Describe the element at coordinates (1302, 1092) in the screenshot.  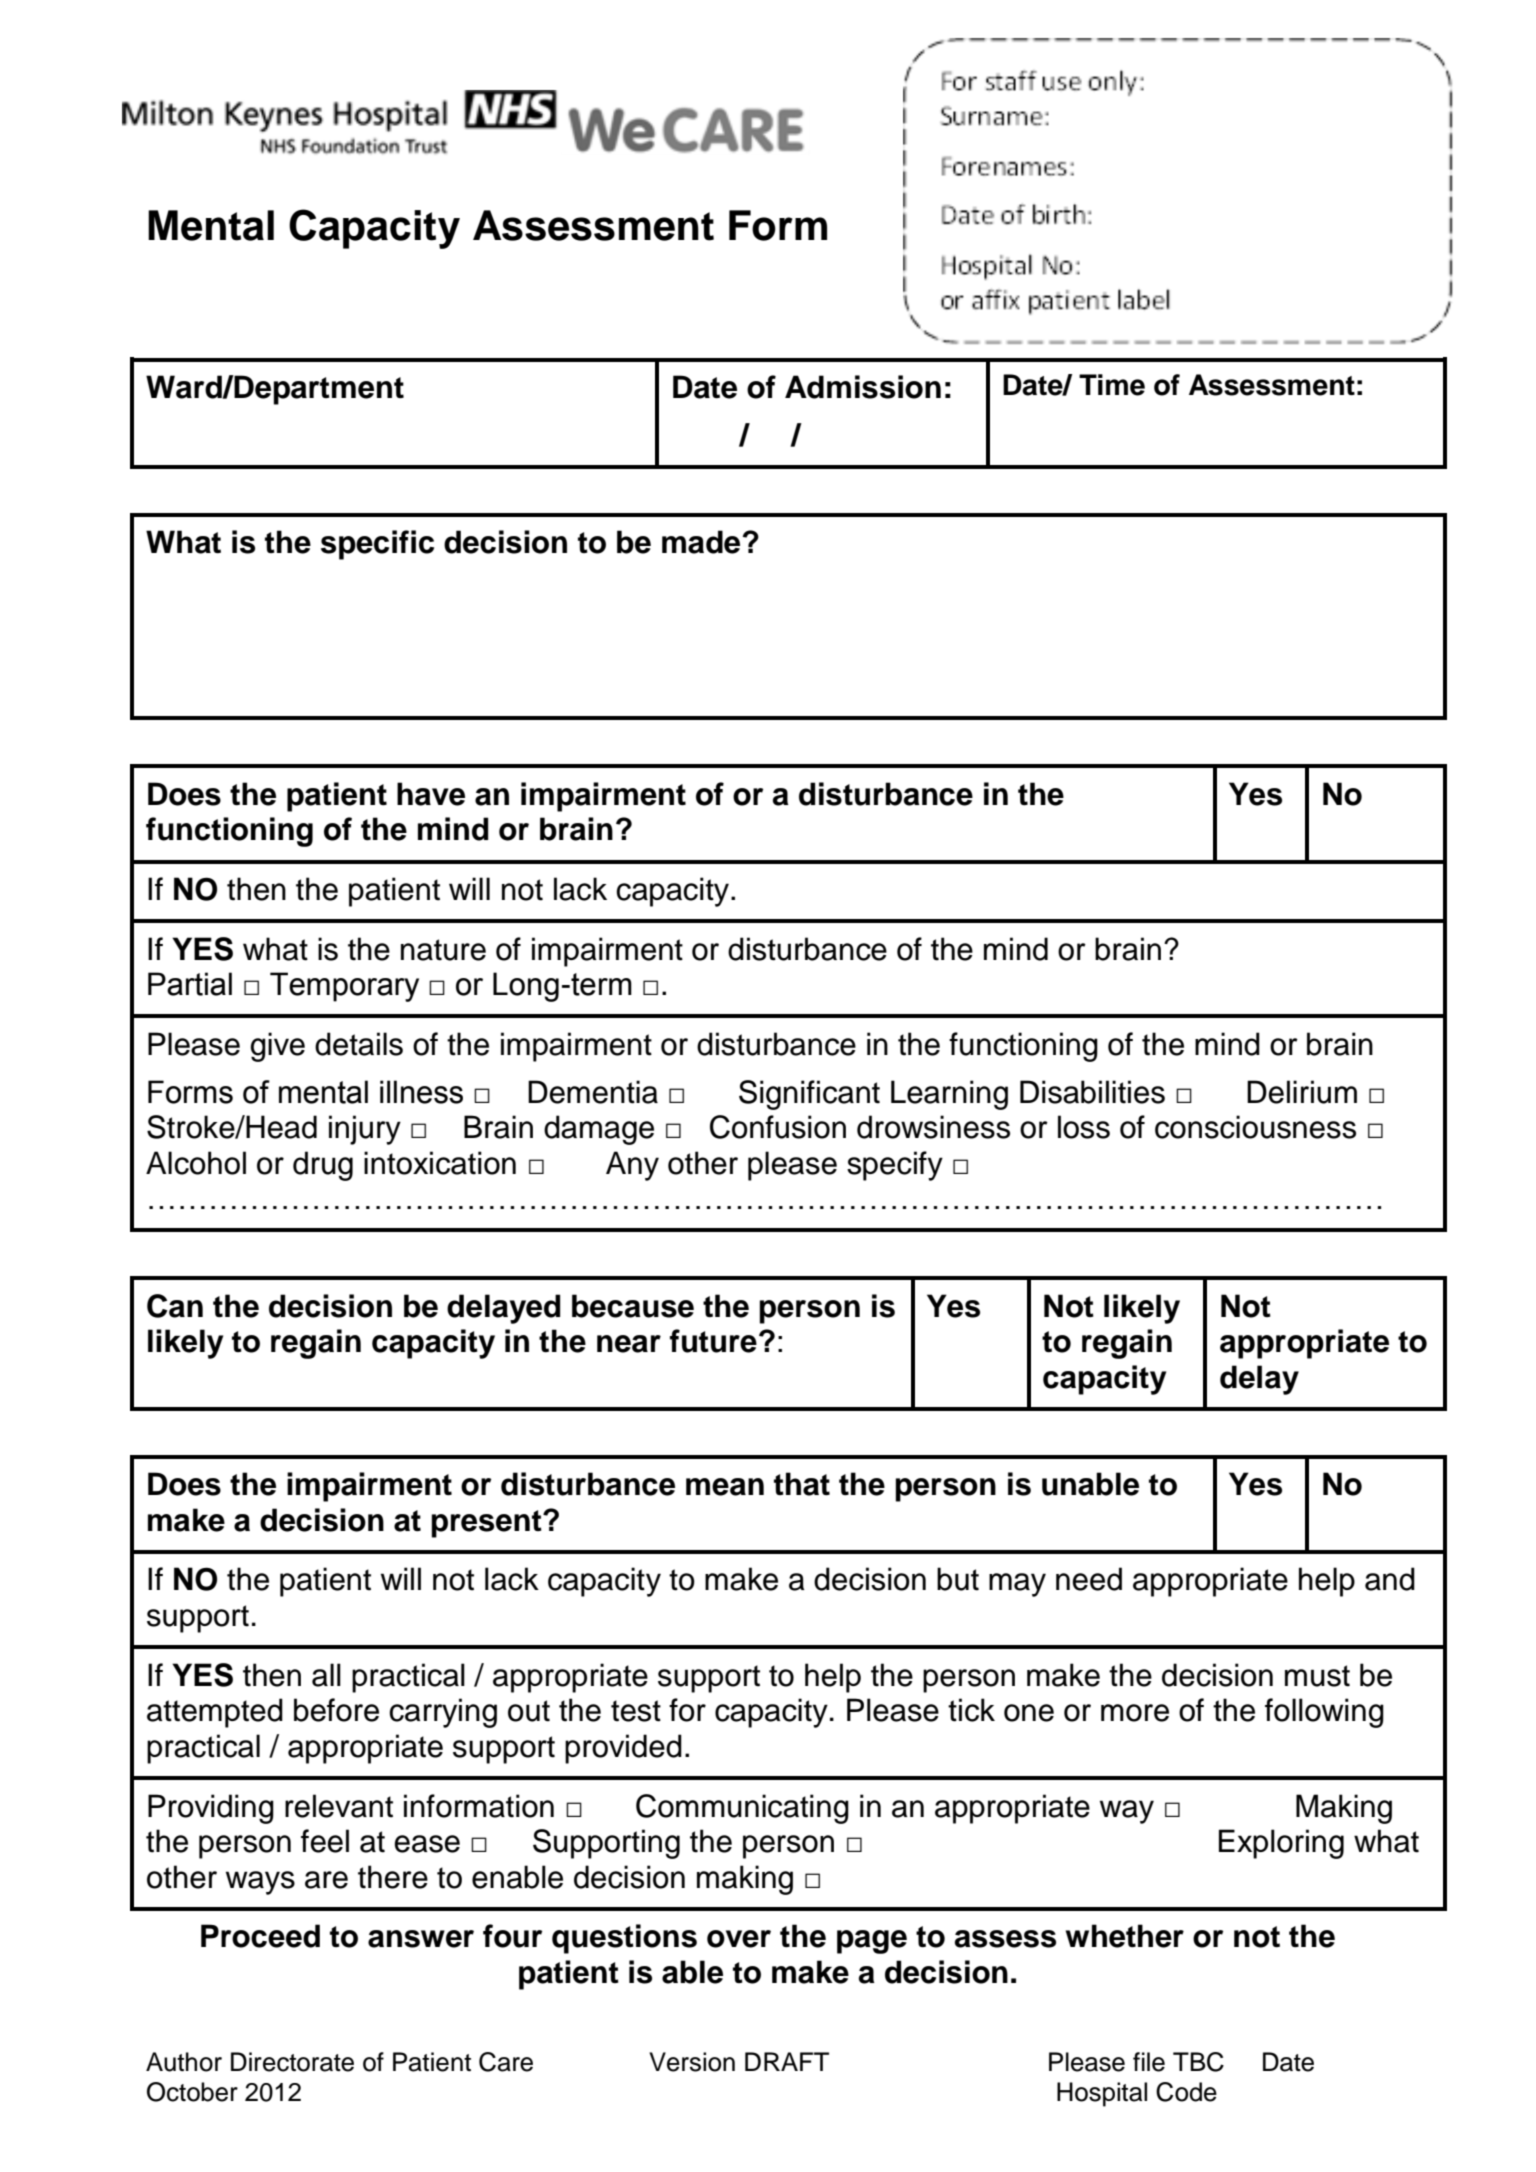
I see `Delirium` at that location.
